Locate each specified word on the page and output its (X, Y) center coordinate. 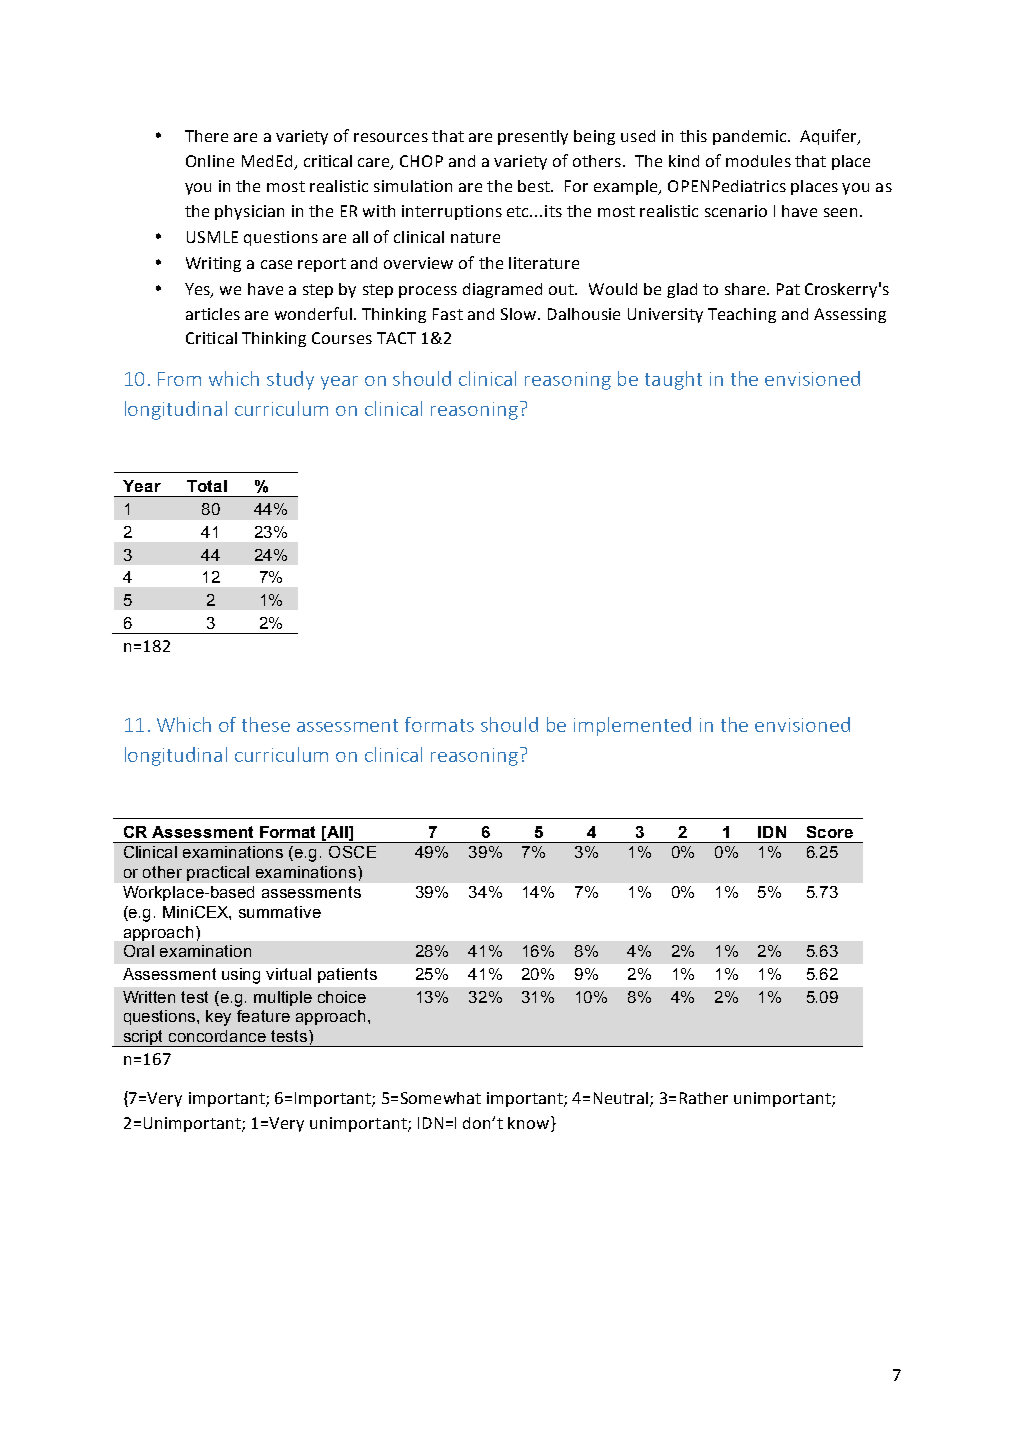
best (535, 186)
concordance (217, 1036)
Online (210, 161)
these (266, 724)
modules (758, 161)
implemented (632, 726)
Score (830, 832)
